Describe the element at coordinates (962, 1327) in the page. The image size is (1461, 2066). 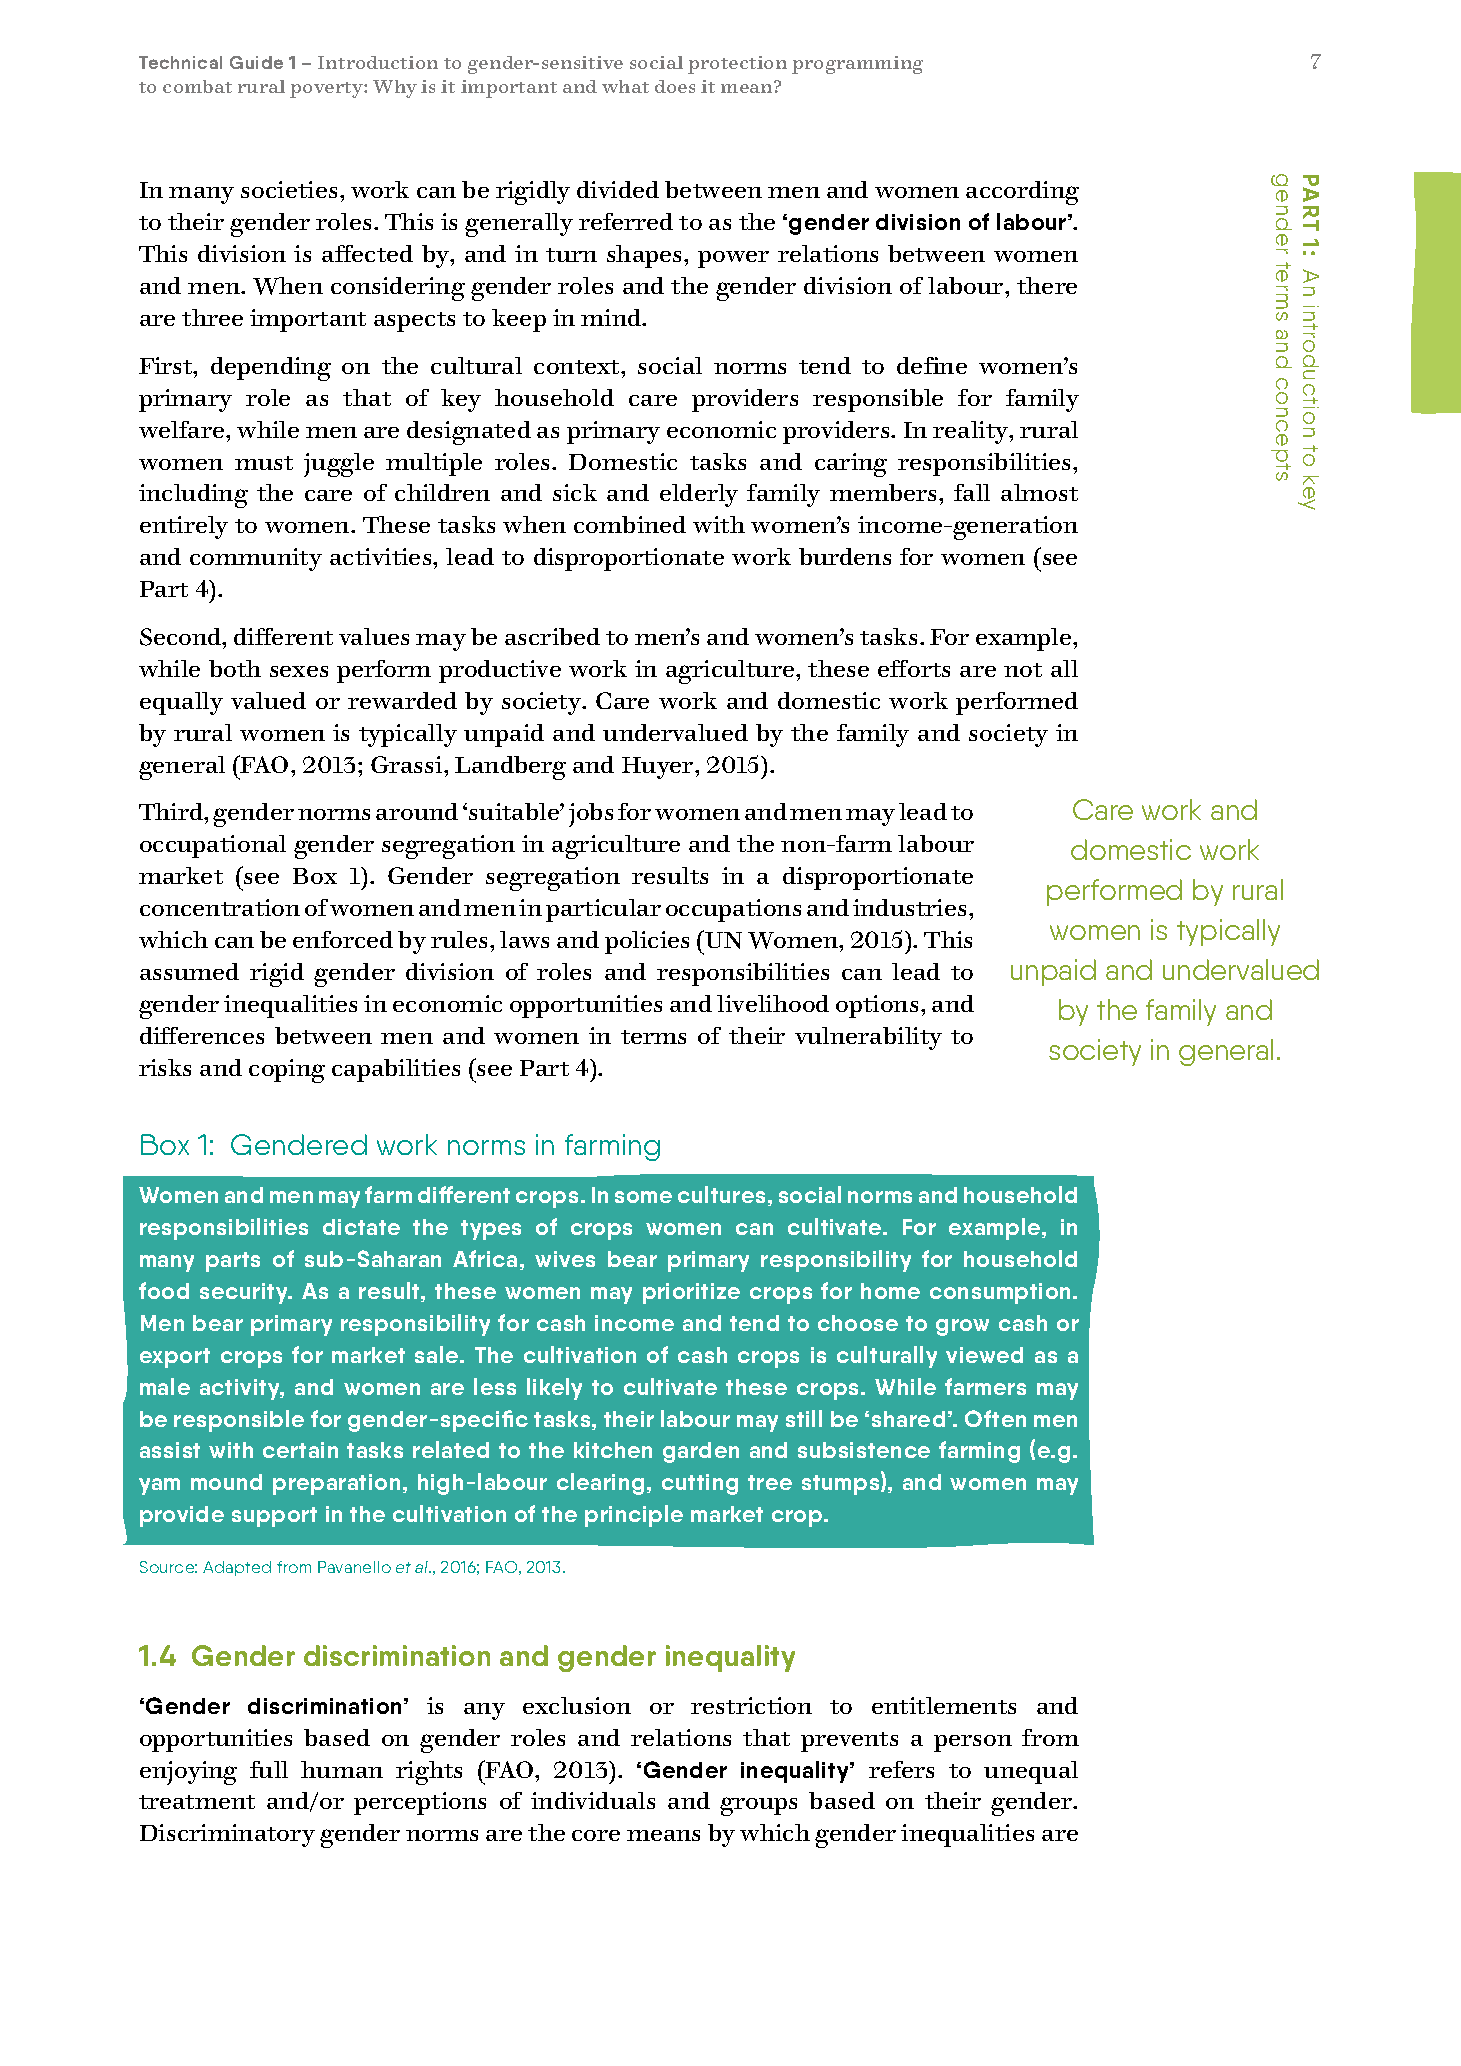
I see `grow` at that location.
